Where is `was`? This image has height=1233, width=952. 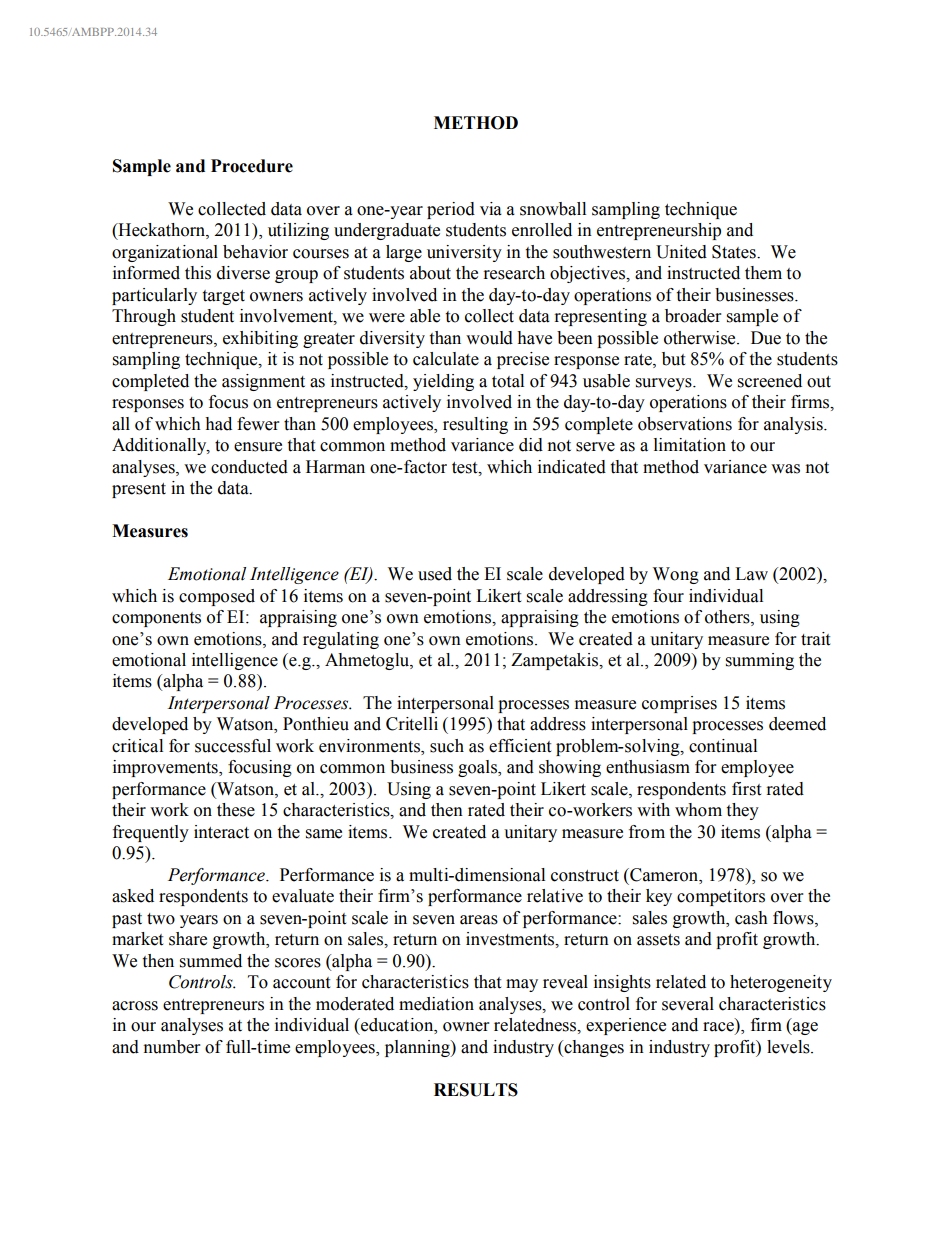
was is located at coordinates (785, 469).
